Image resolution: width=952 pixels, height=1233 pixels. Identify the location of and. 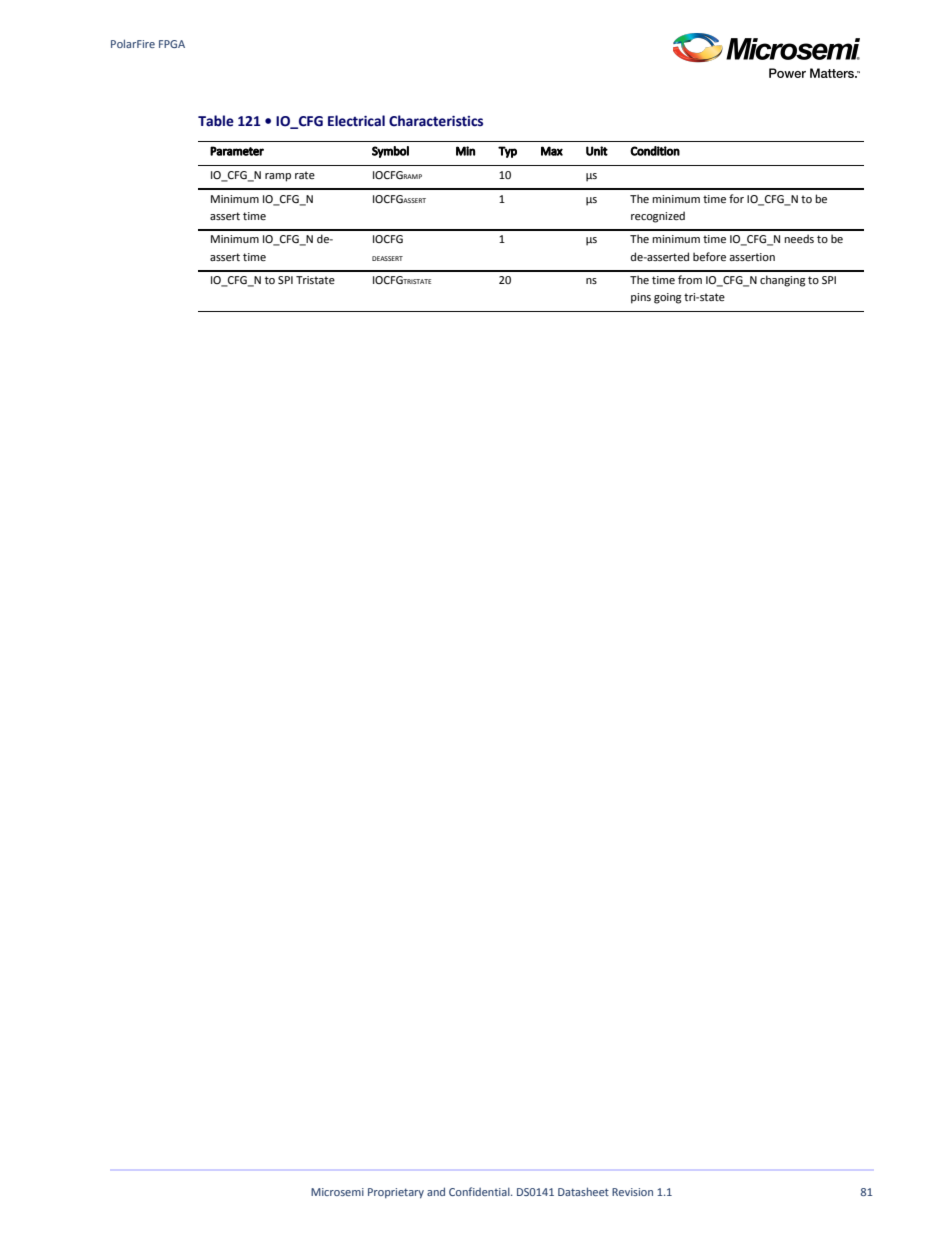
(436, 1191).
